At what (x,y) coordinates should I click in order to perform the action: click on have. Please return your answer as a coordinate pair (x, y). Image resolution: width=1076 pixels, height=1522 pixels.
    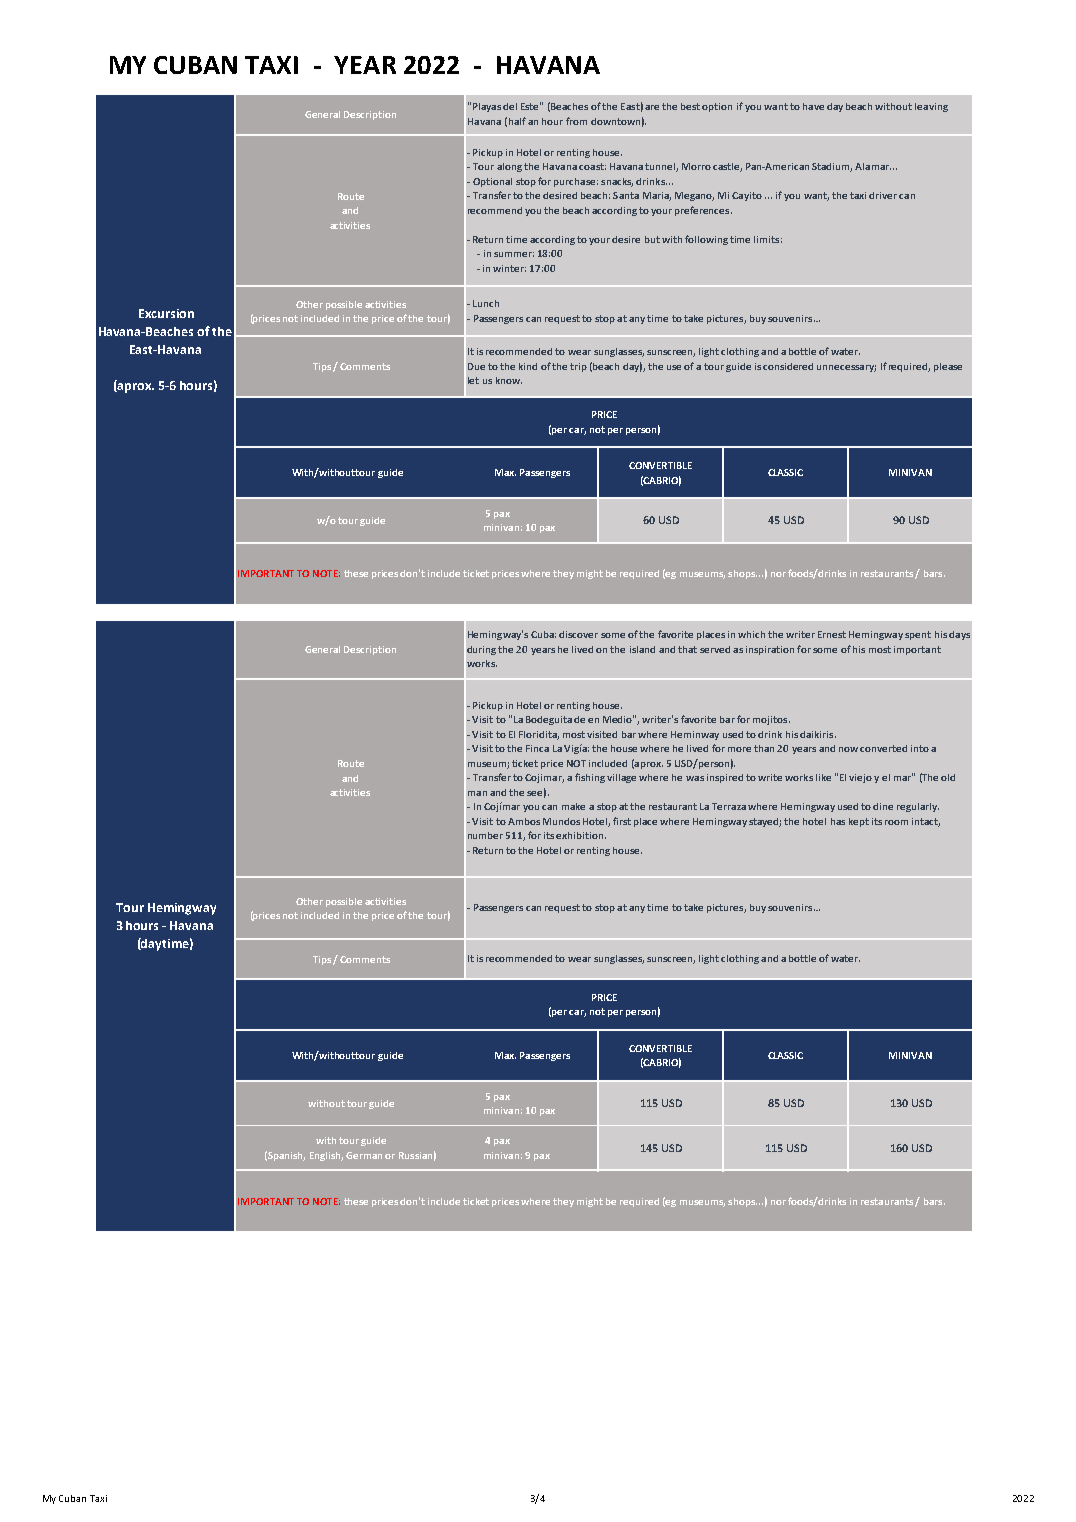
    Looking at the image, I should click on (813, 106).
